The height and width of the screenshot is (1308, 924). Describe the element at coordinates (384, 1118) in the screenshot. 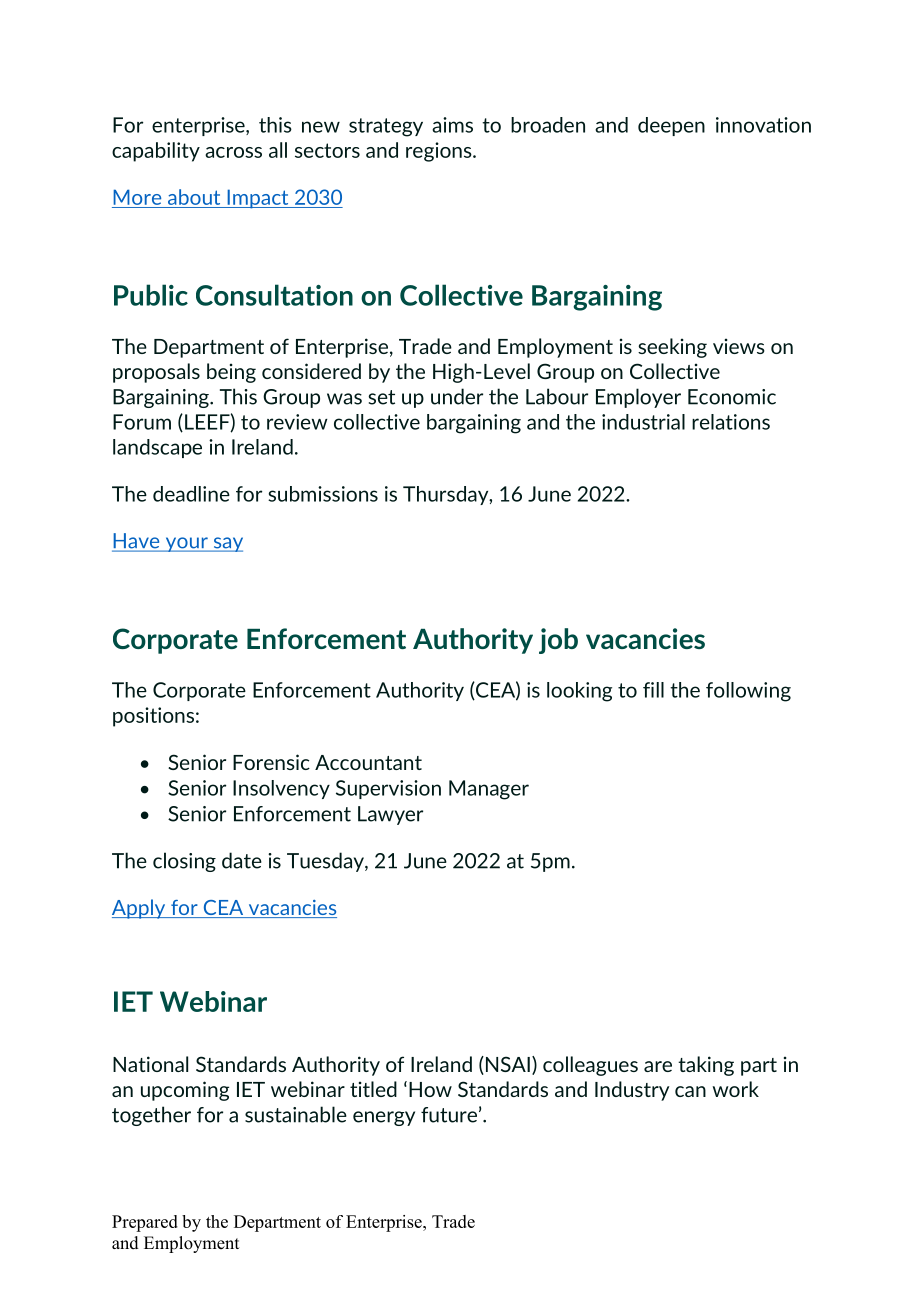

I see `energy` at that location.
